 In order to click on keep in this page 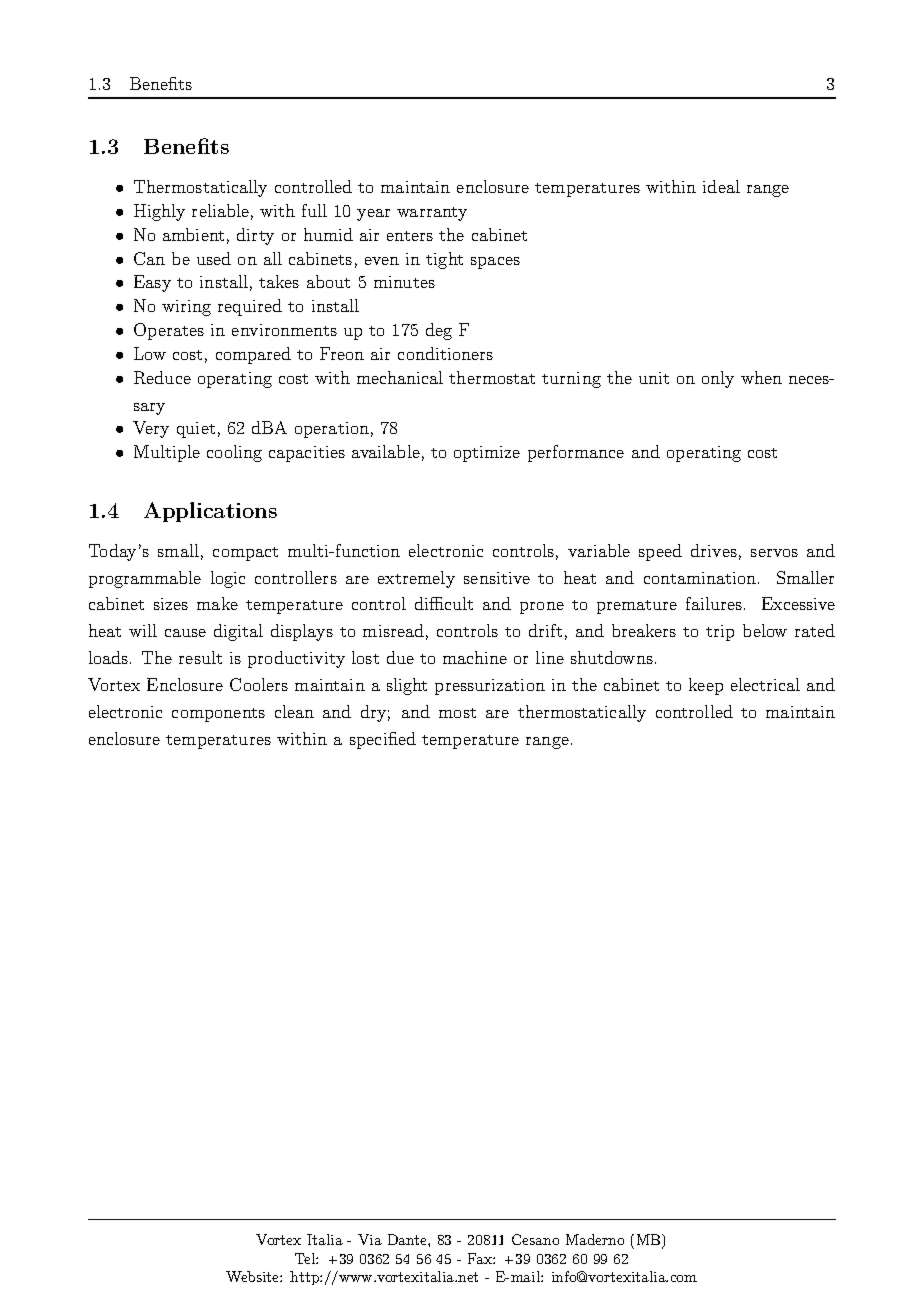, I will do `click(706, 686)`.
